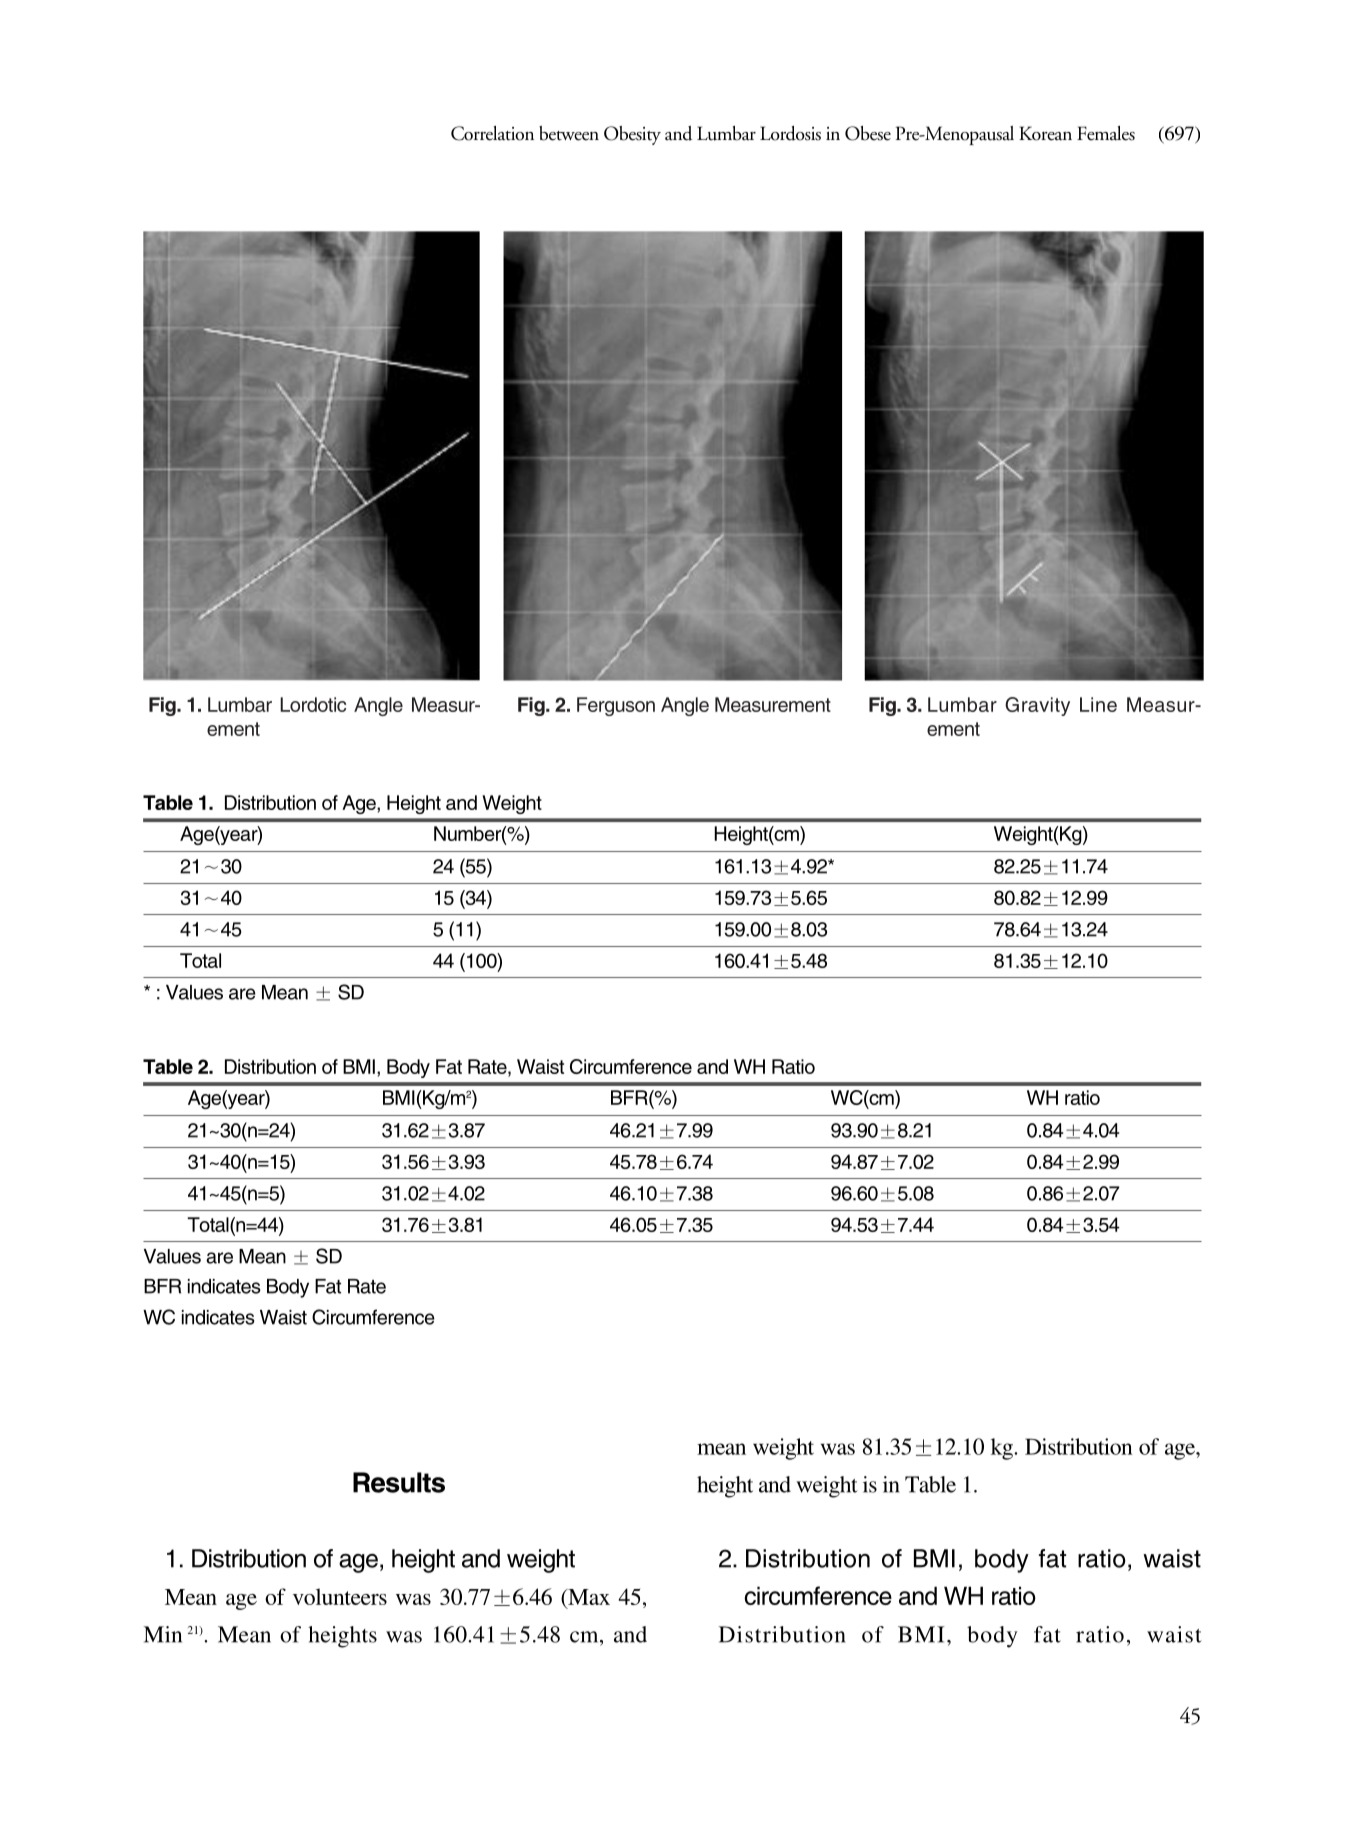  I want to click on between, so click(569, 133).
